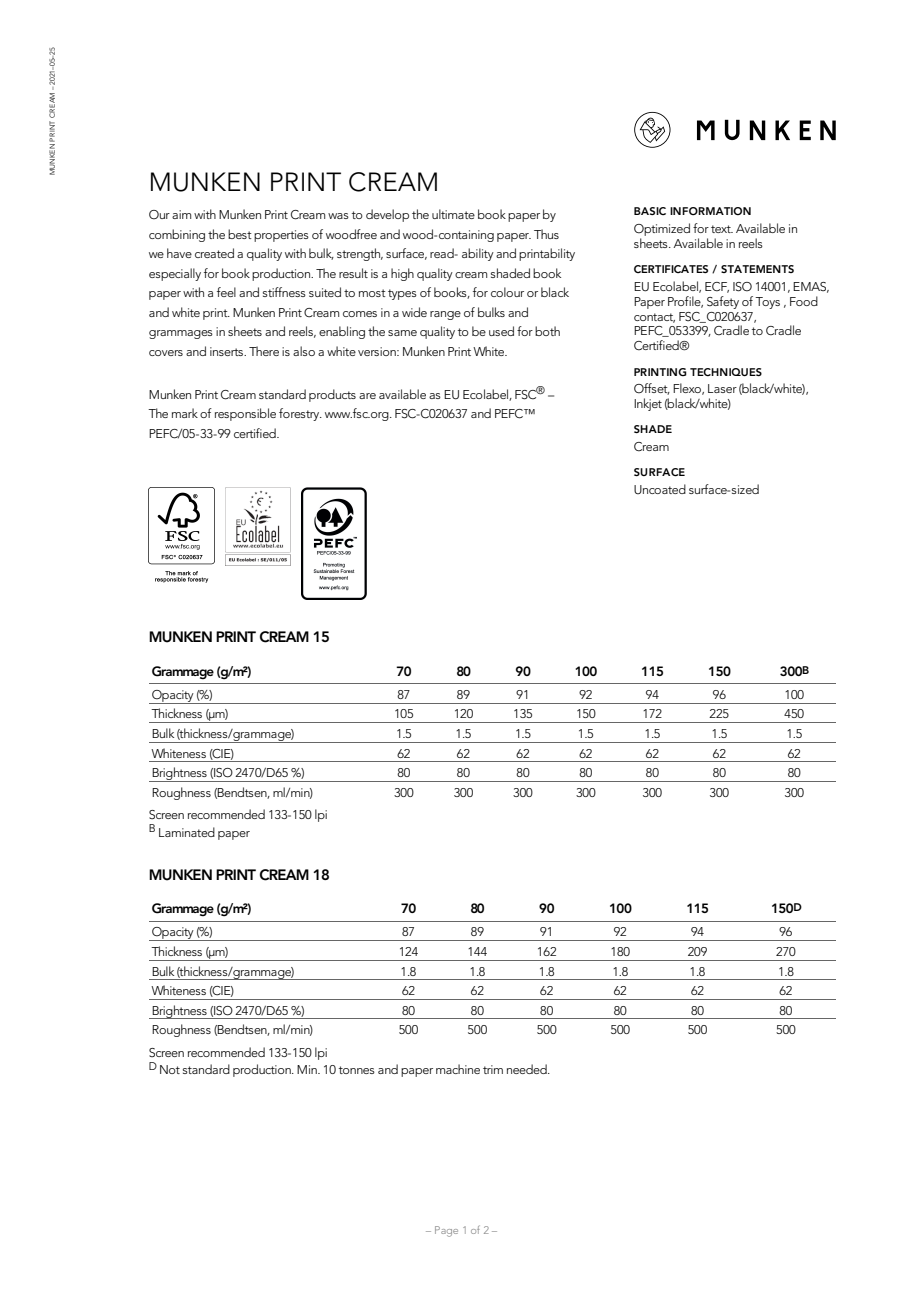  Describe the element at coordinates (240, 234) in the screenshot. I see `best` at that location.
